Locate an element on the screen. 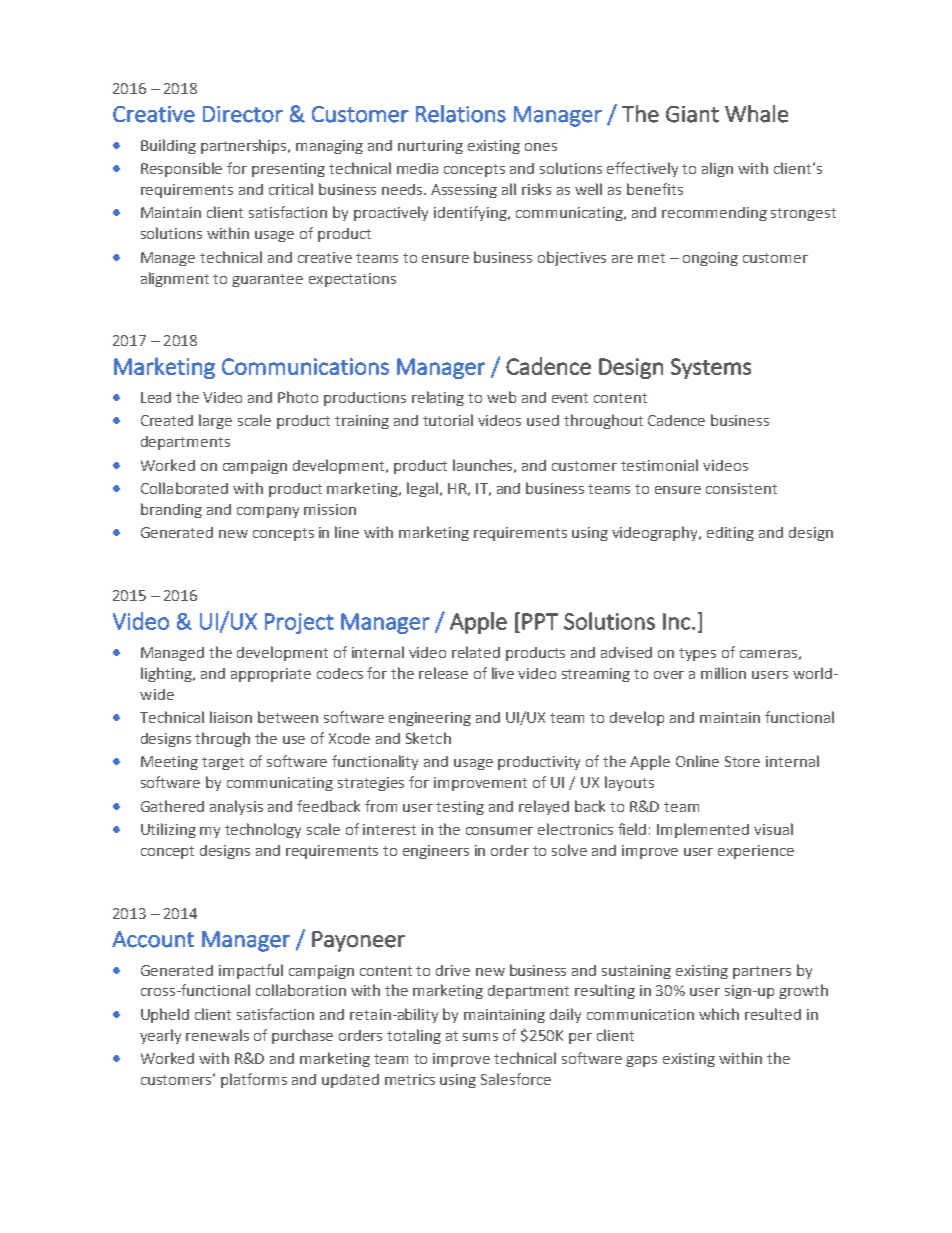 This screenshot has width=952, height=1233. Relations is located at coordinates (461, 114).
